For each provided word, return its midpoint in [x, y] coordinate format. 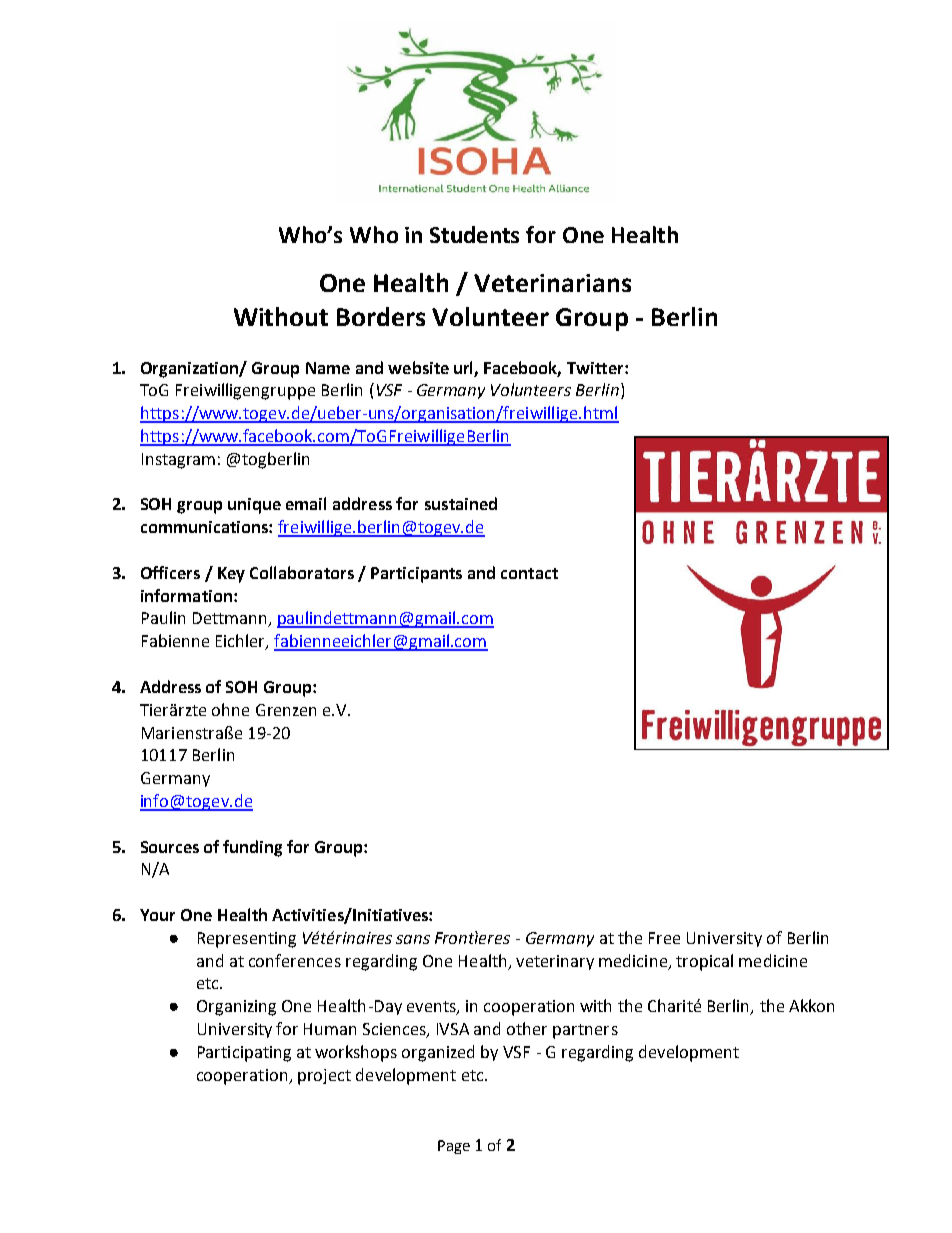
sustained [461, 503]
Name [328, 368]
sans [413, 939]
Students [474, 234]
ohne [230, 709]
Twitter [596, 368]
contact [529, 573]
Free [664, 938]
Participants [416, 575]
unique [254, 506]
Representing [247, 940]
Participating [244, 1054]
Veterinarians [552, 283]
